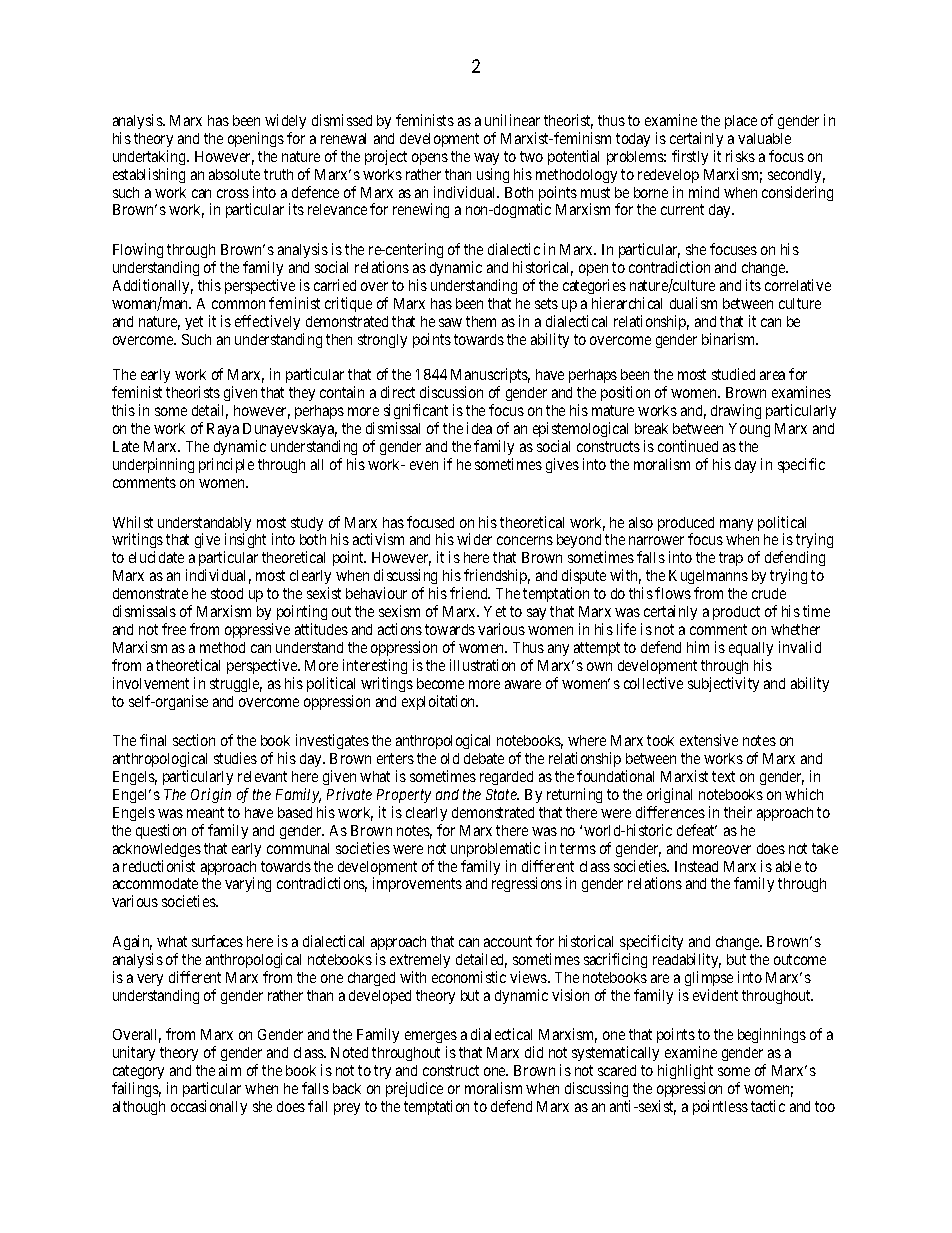 The width and height of the screenshot is (952, 1233). What do you see at coordinates (235, 758) in the screenshot?
I see `studies` at bounding box center [235, 758].
